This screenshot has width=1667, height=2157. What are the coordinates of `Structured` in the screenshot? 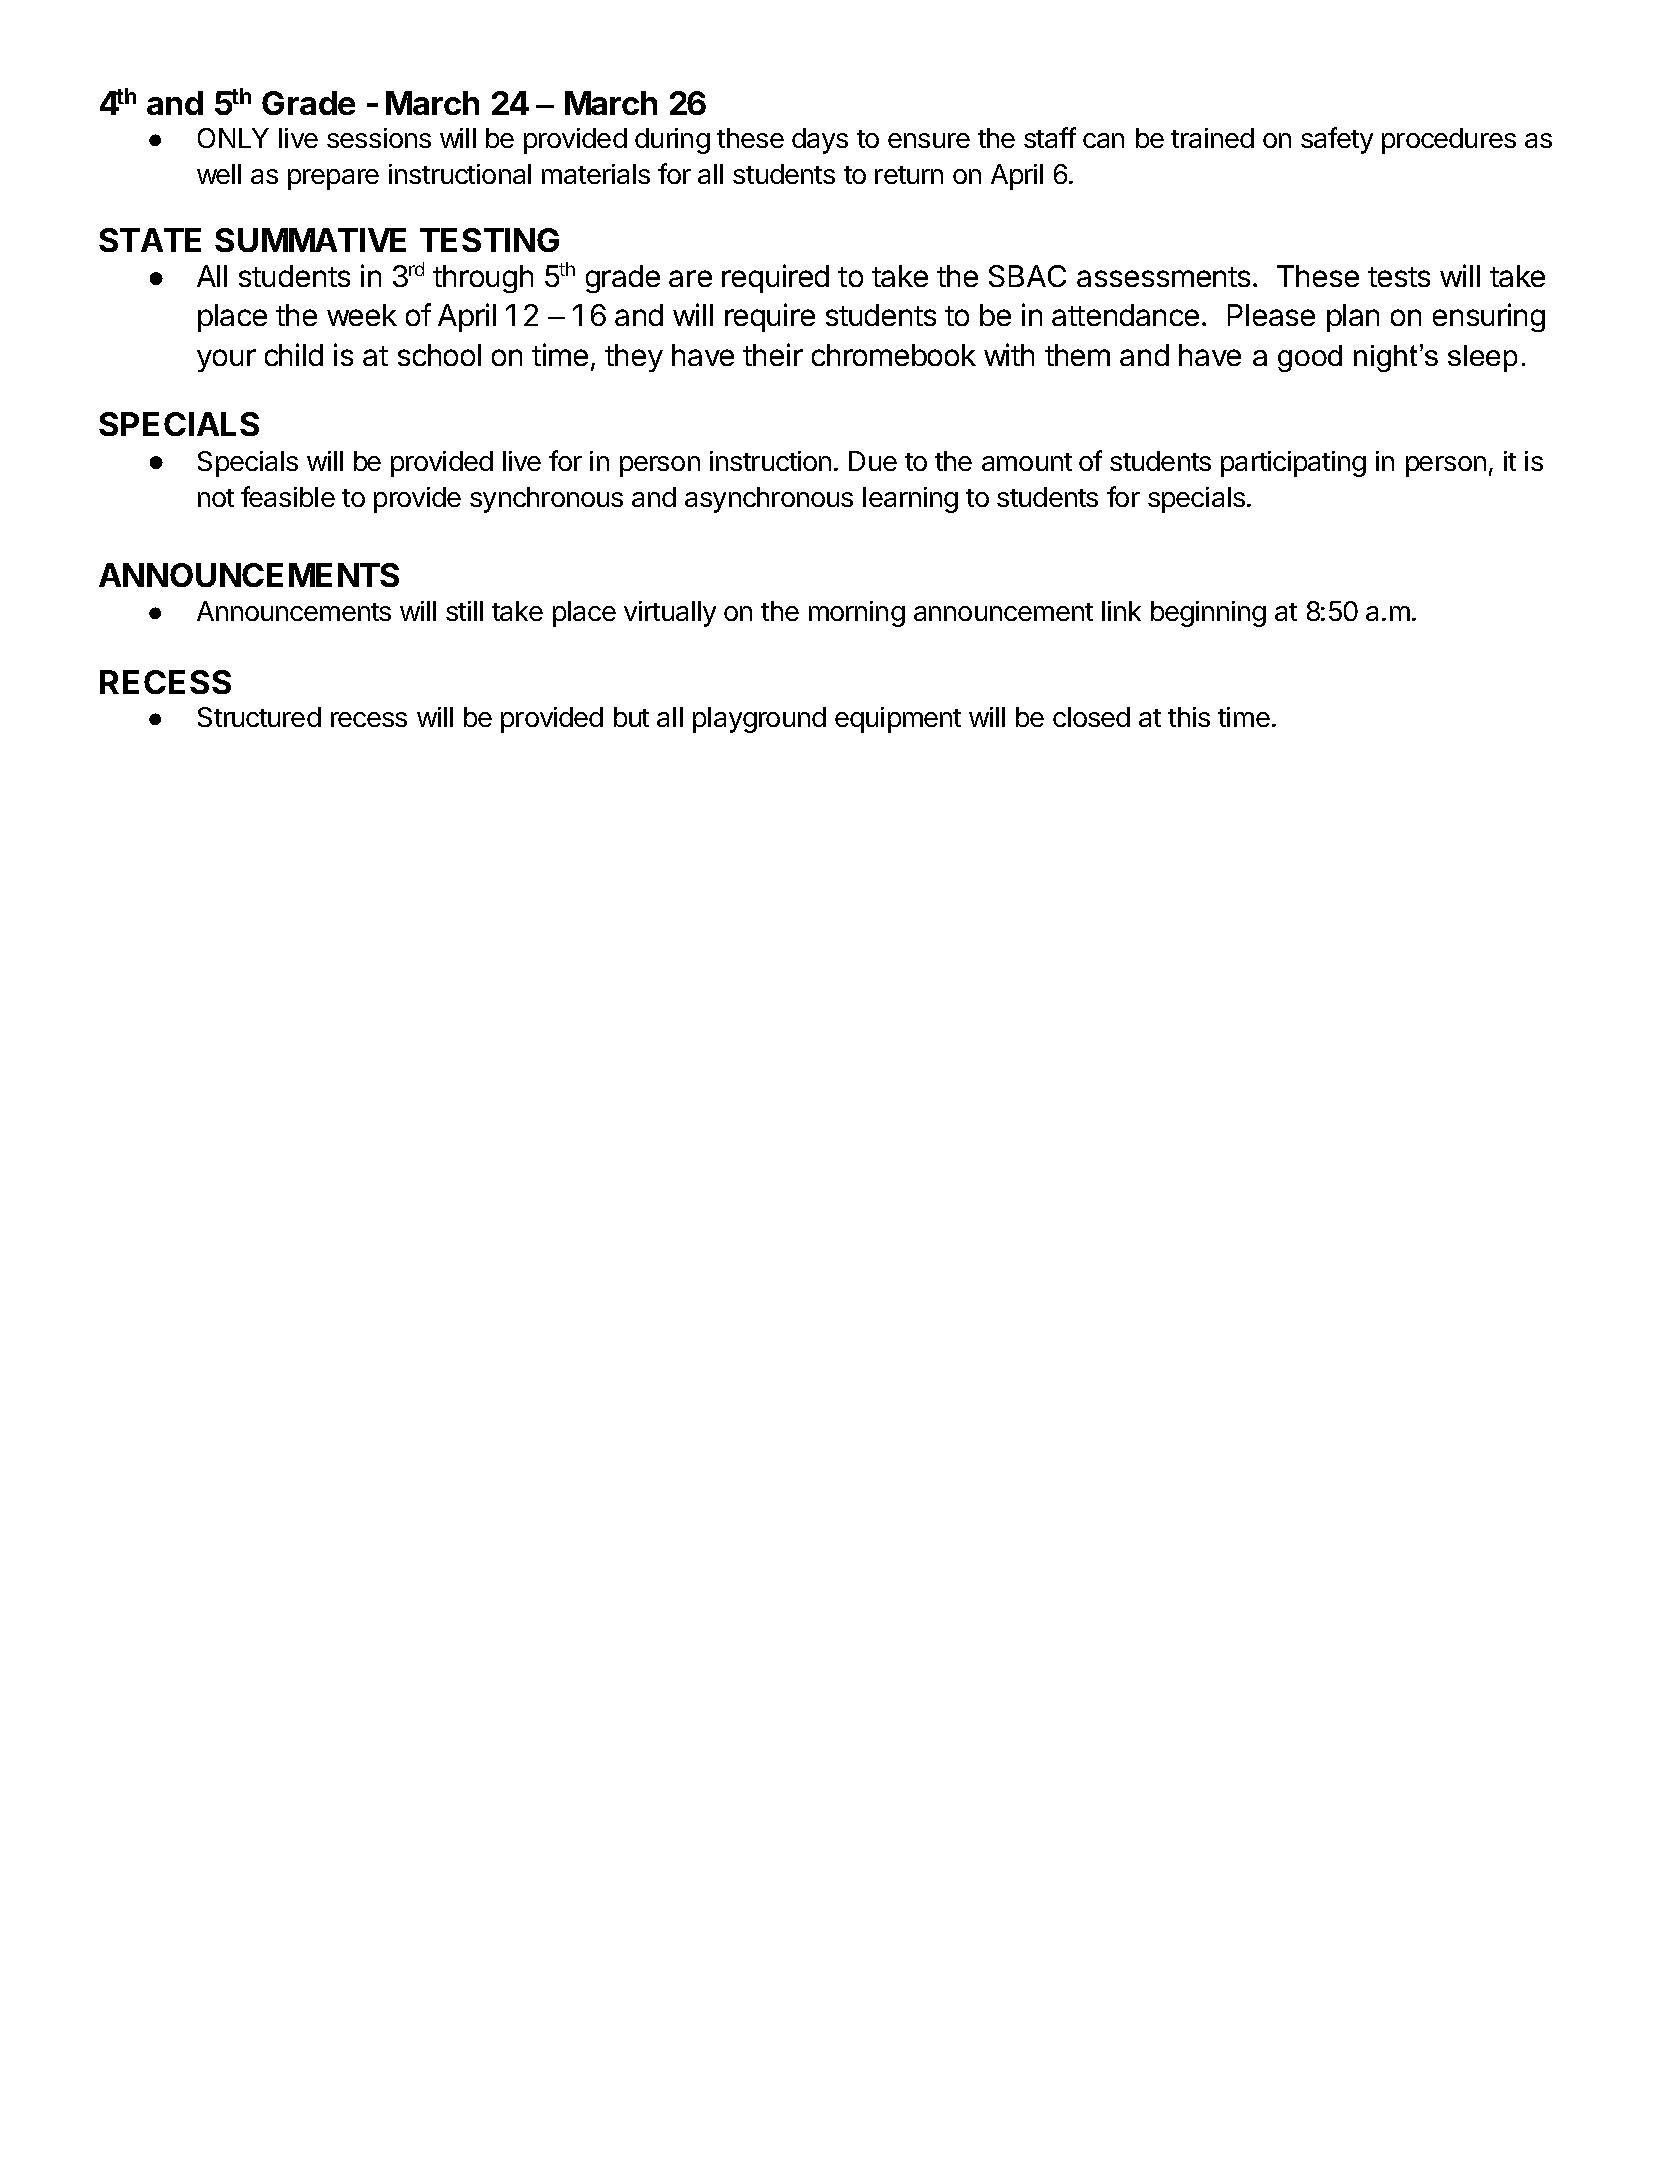 It's located at (259, 717).
